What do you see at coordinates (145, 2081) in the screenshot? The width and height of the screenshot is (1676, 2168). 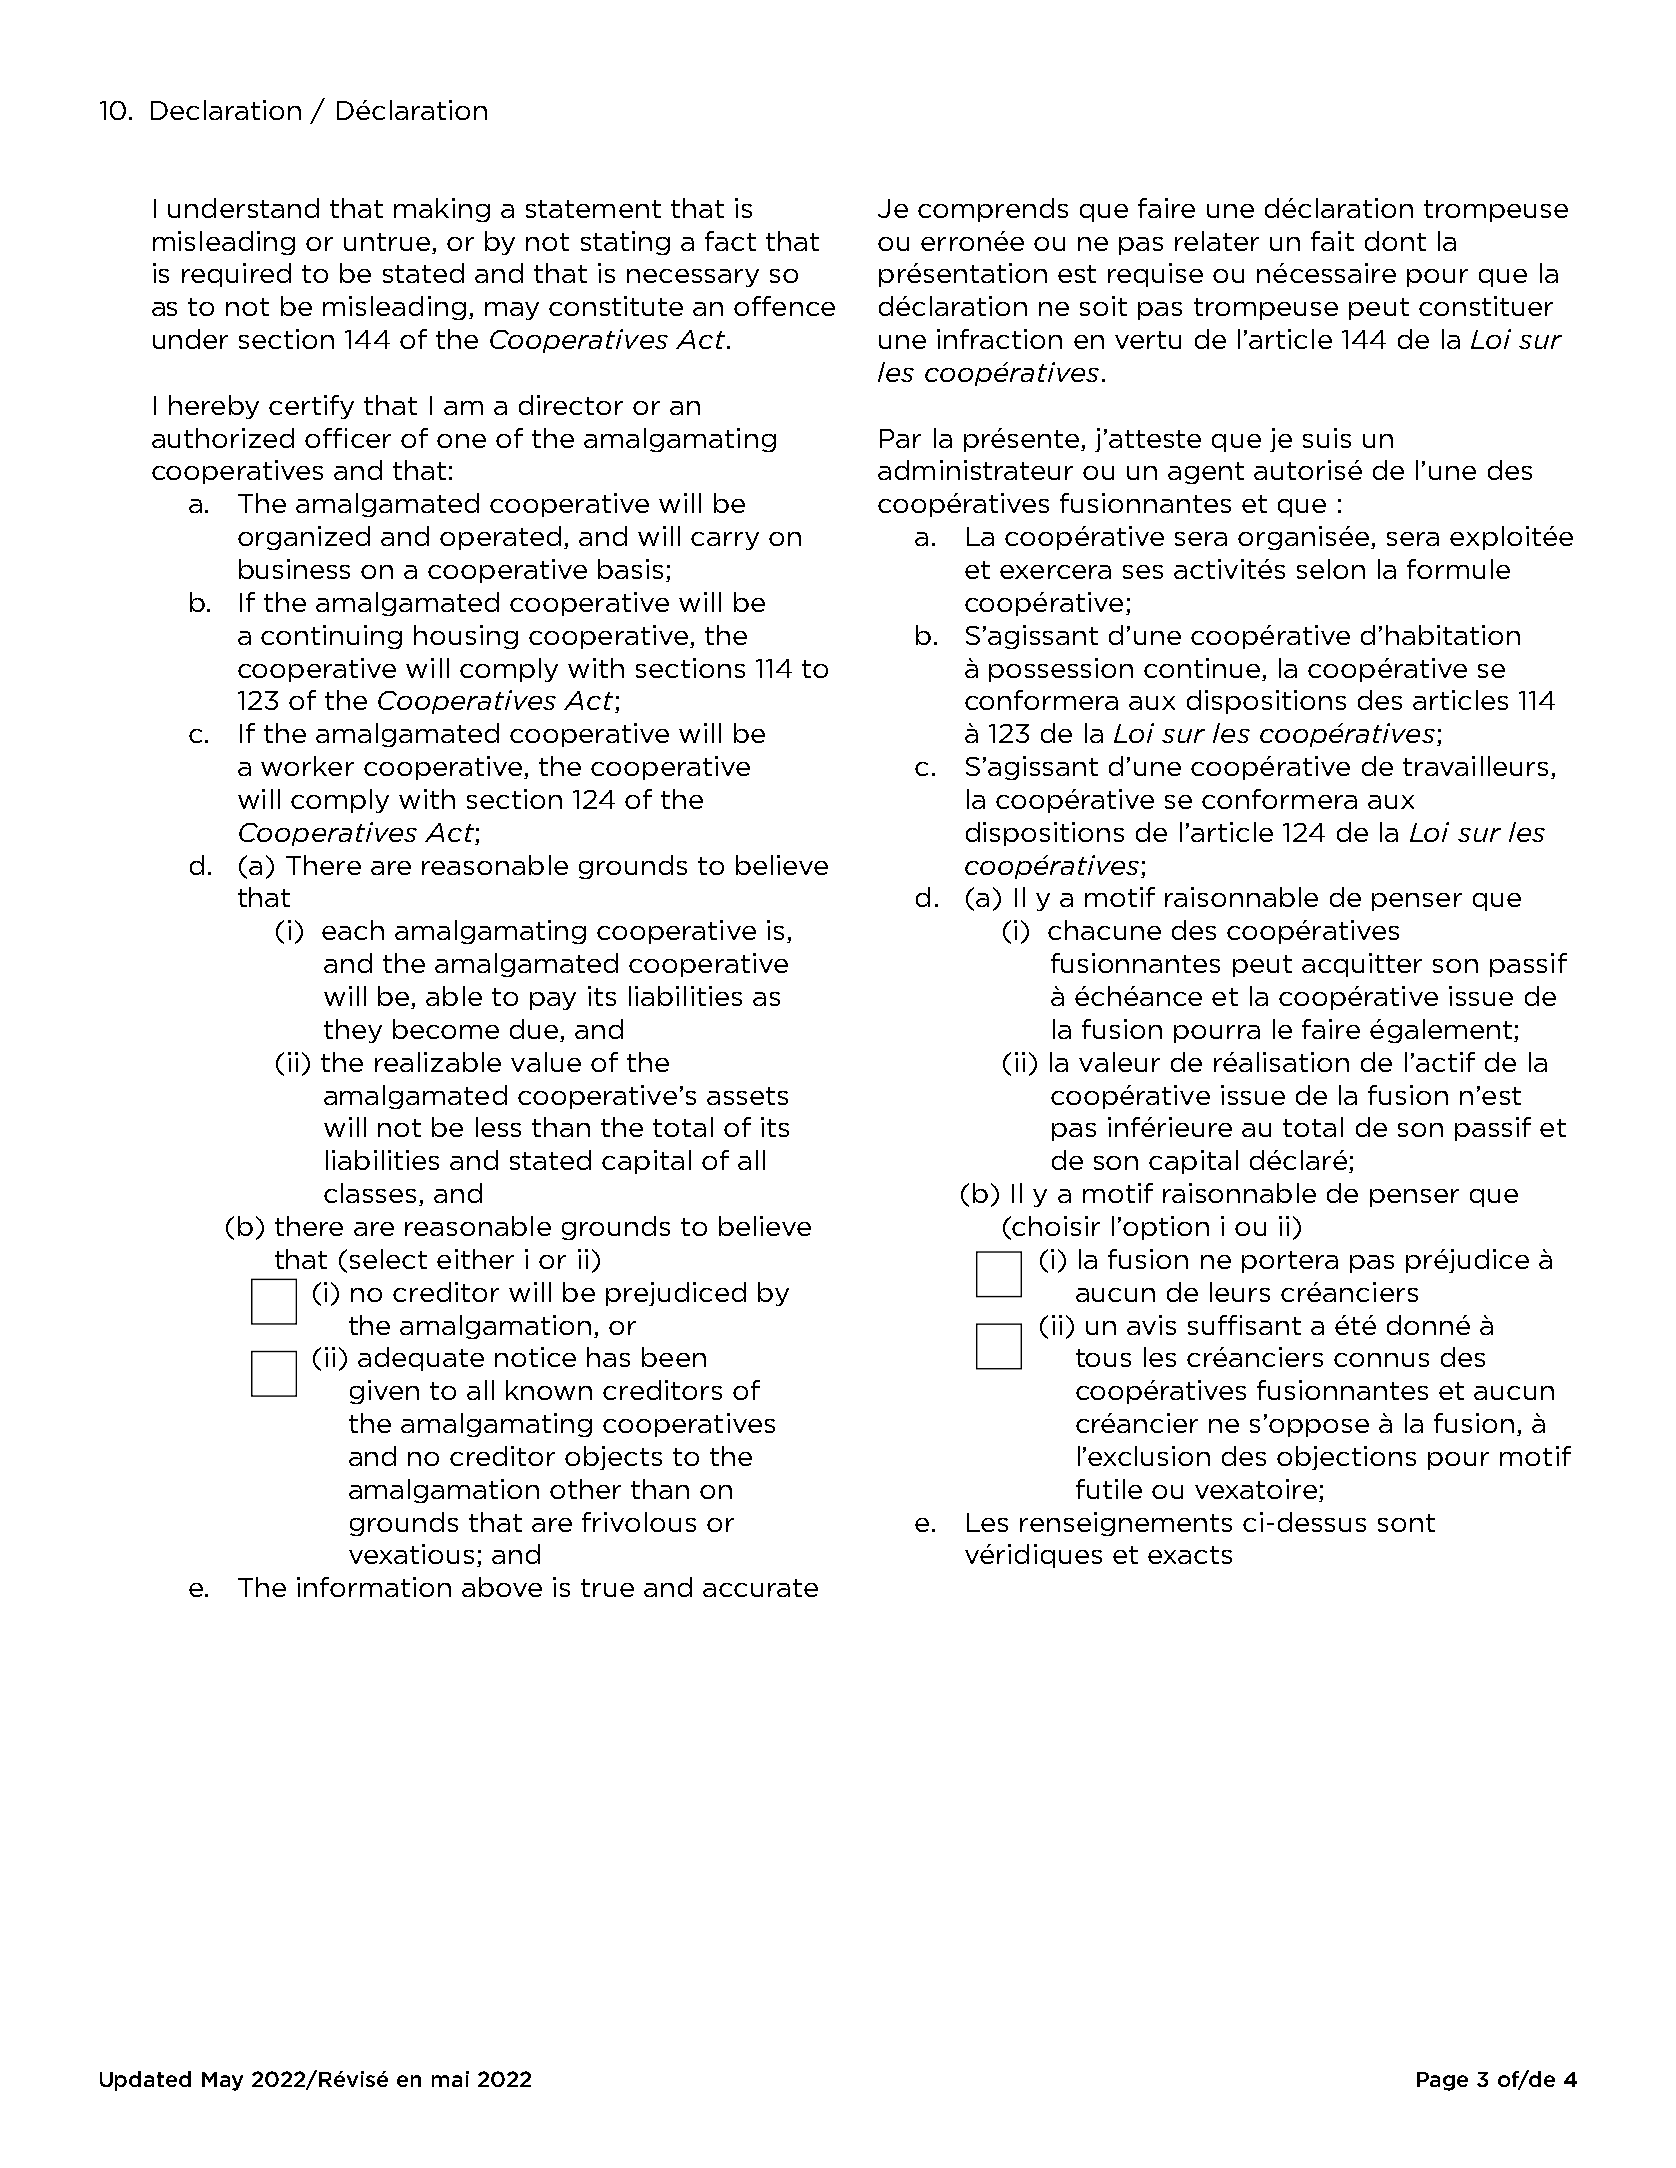 I see `Updated` at bounding box center [145, 2081].
